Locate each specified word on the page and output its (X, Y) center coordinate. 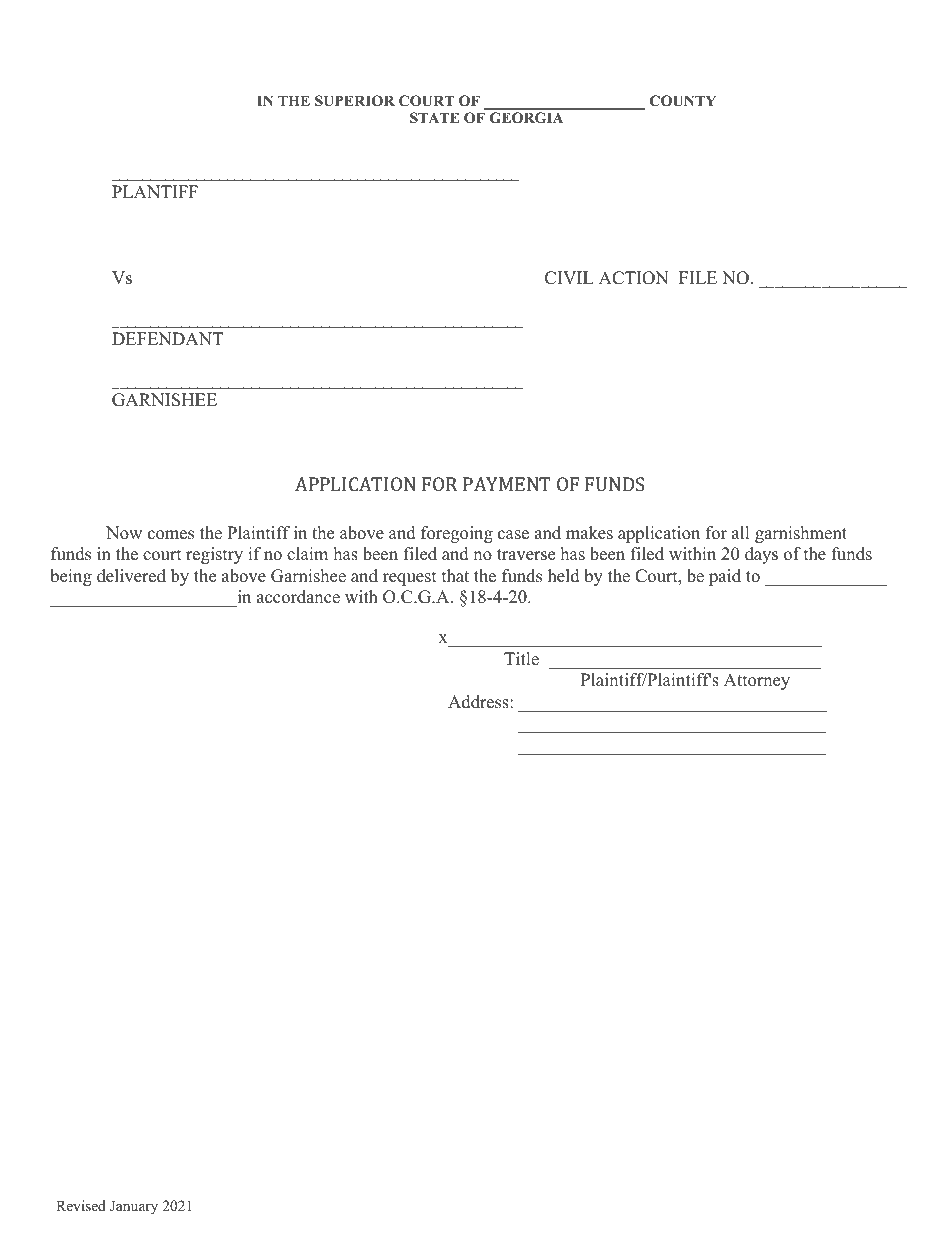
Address (479, 702)
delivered (131, 576)
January (134, 1207)
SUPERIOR (355, 101)
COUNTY (683, 101)
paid (725, 577)
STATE (434, 118)
